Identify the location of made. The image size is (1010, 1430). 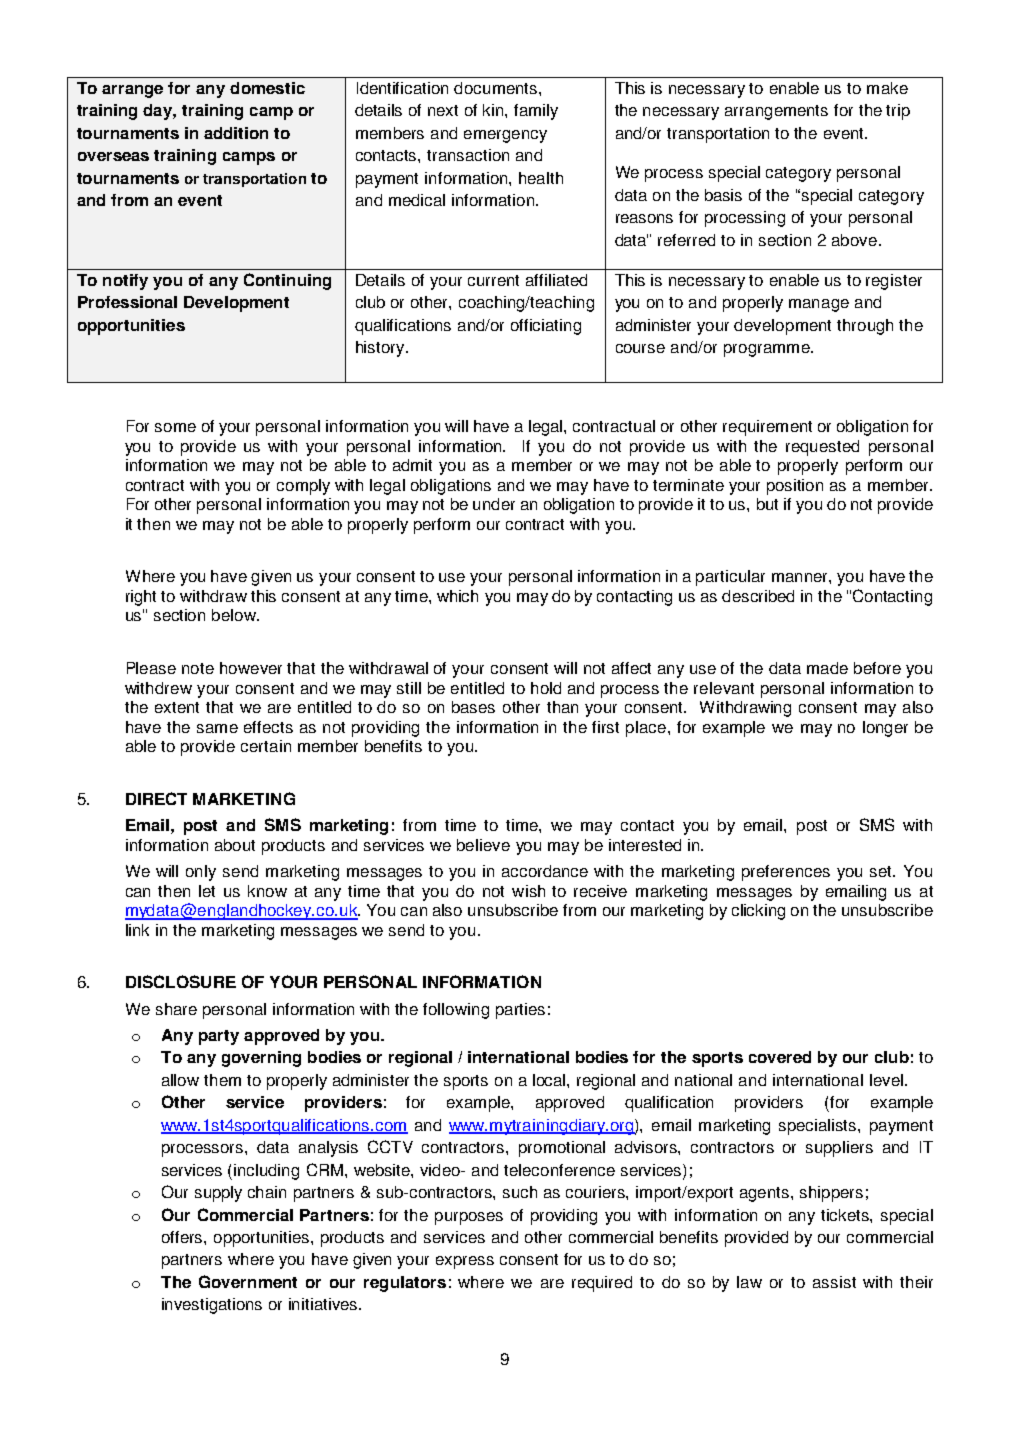
(827, 668).
